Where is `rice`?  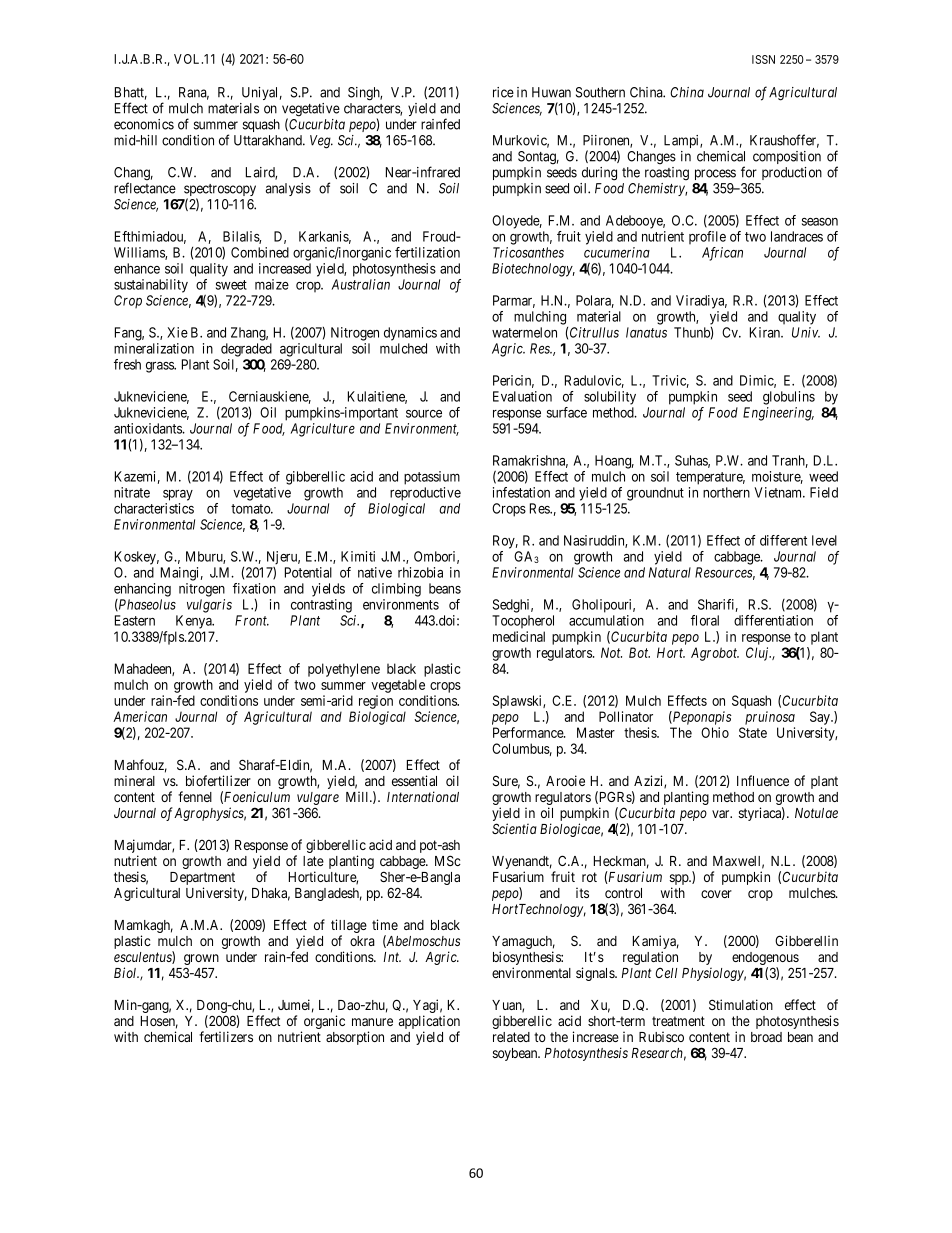 rice is located at coordinates (503, 92).
